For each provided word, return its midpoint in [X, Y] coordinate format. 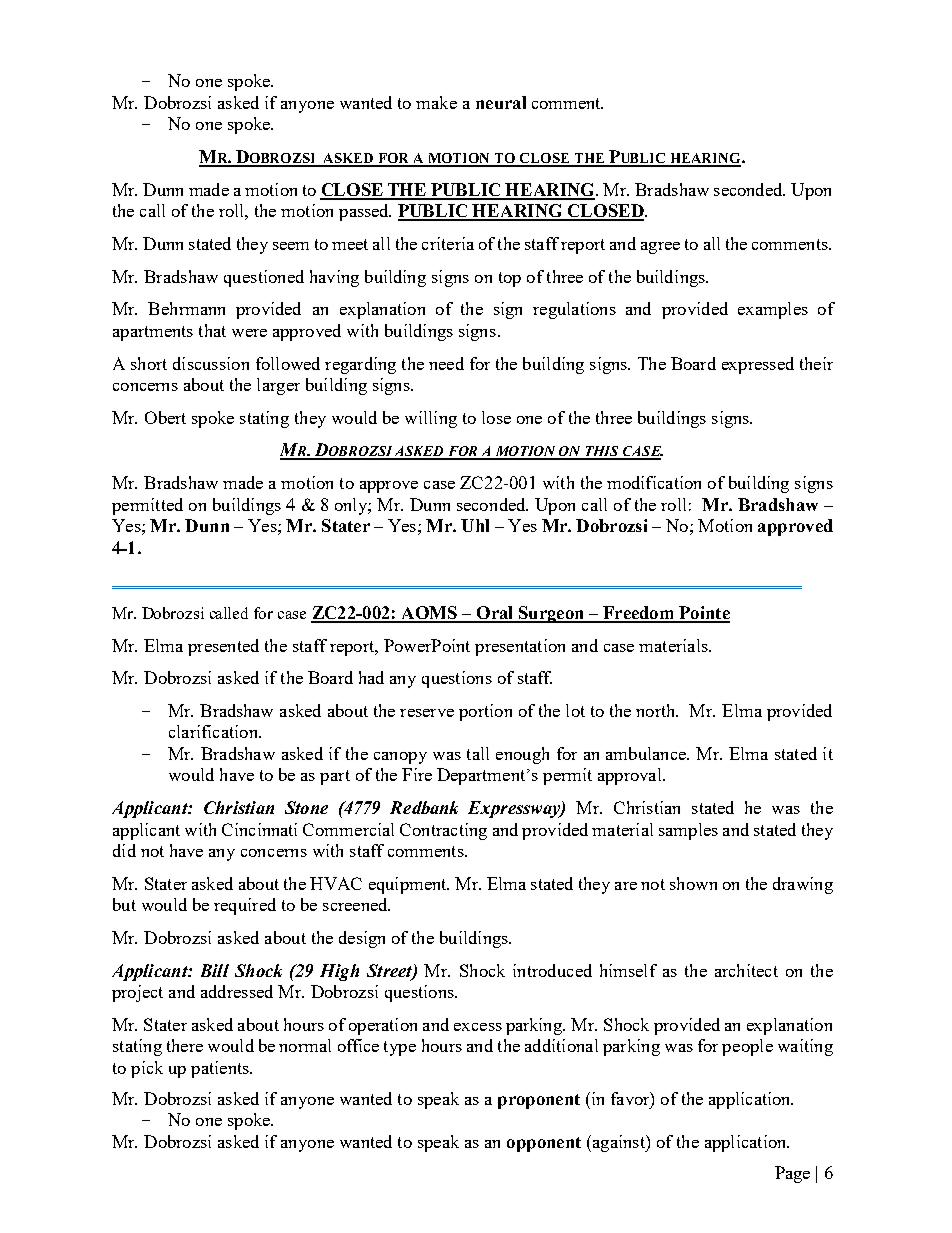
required [245, 906]
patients [221, 1069]
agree [660, 248]
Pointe [703, 614]
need [446, 363]
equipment [409, 885]
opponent [544, 1144]
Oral [495, 614]
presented [223, 647]
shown [693, 883]
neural [501, 102]
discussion [211, 363]
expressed [758, 365]
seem [291, 246]
